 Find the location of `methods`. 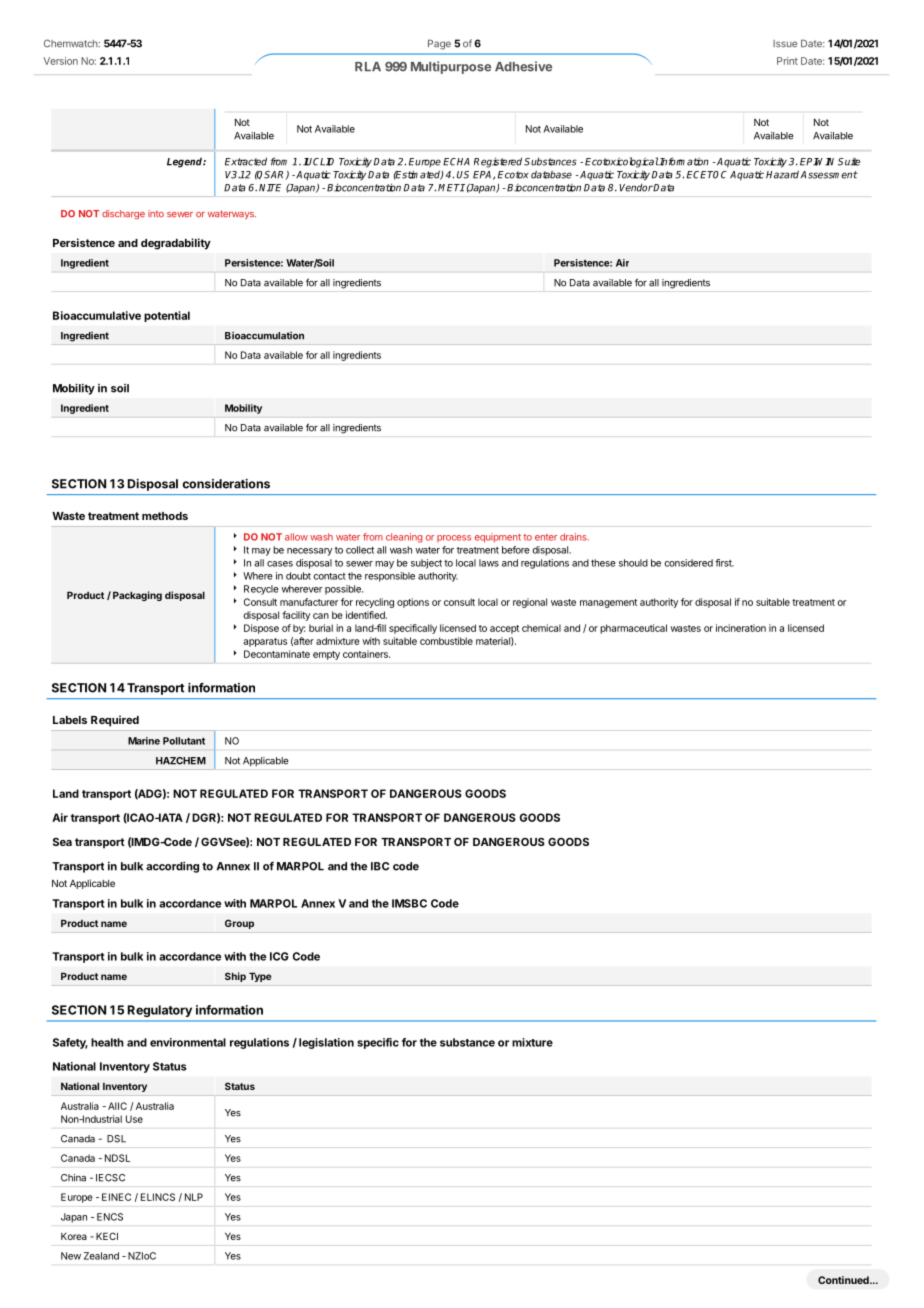

methods is located at coordinates (165, 516).
